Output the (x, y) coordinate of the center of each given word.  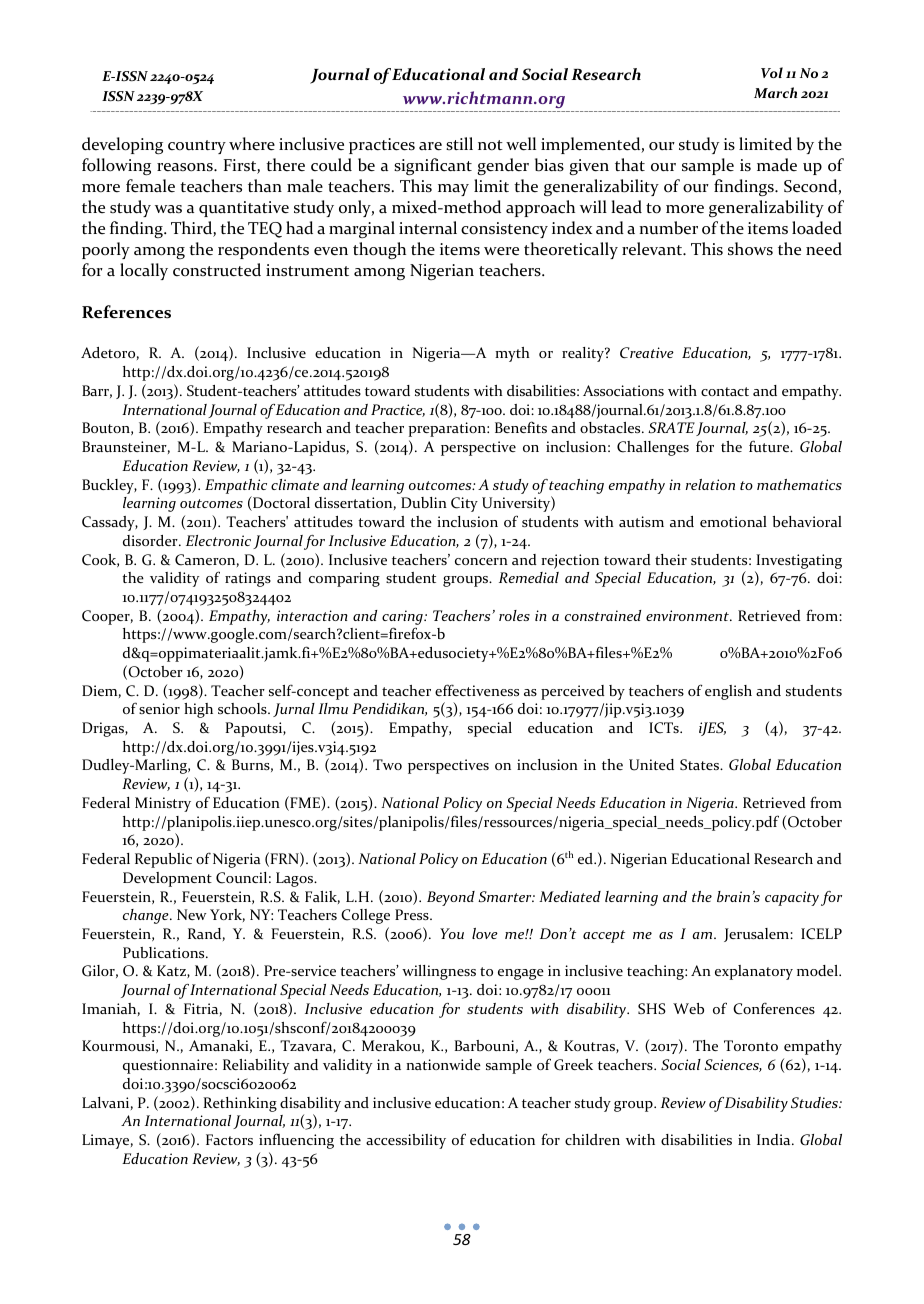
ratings (248, 579)
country (197, 147)
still (459, 144)
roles (514, 615)
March (775, 92)
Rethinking (240, 1104)
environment (688, 615)
